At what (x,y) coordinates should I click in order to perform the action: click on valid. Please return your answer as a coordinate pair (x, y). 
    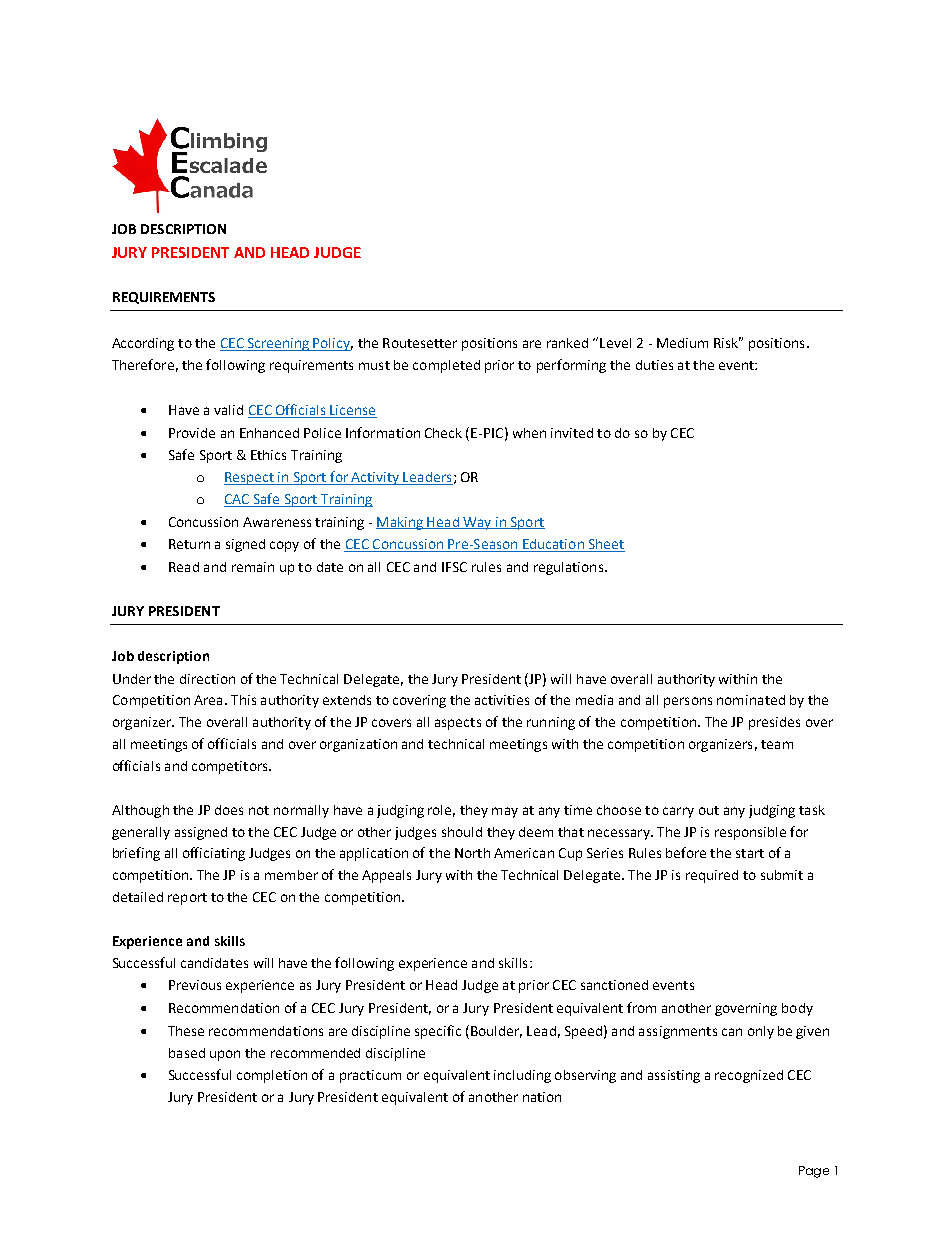
    Looking at the image, I should click on (228, 410).
